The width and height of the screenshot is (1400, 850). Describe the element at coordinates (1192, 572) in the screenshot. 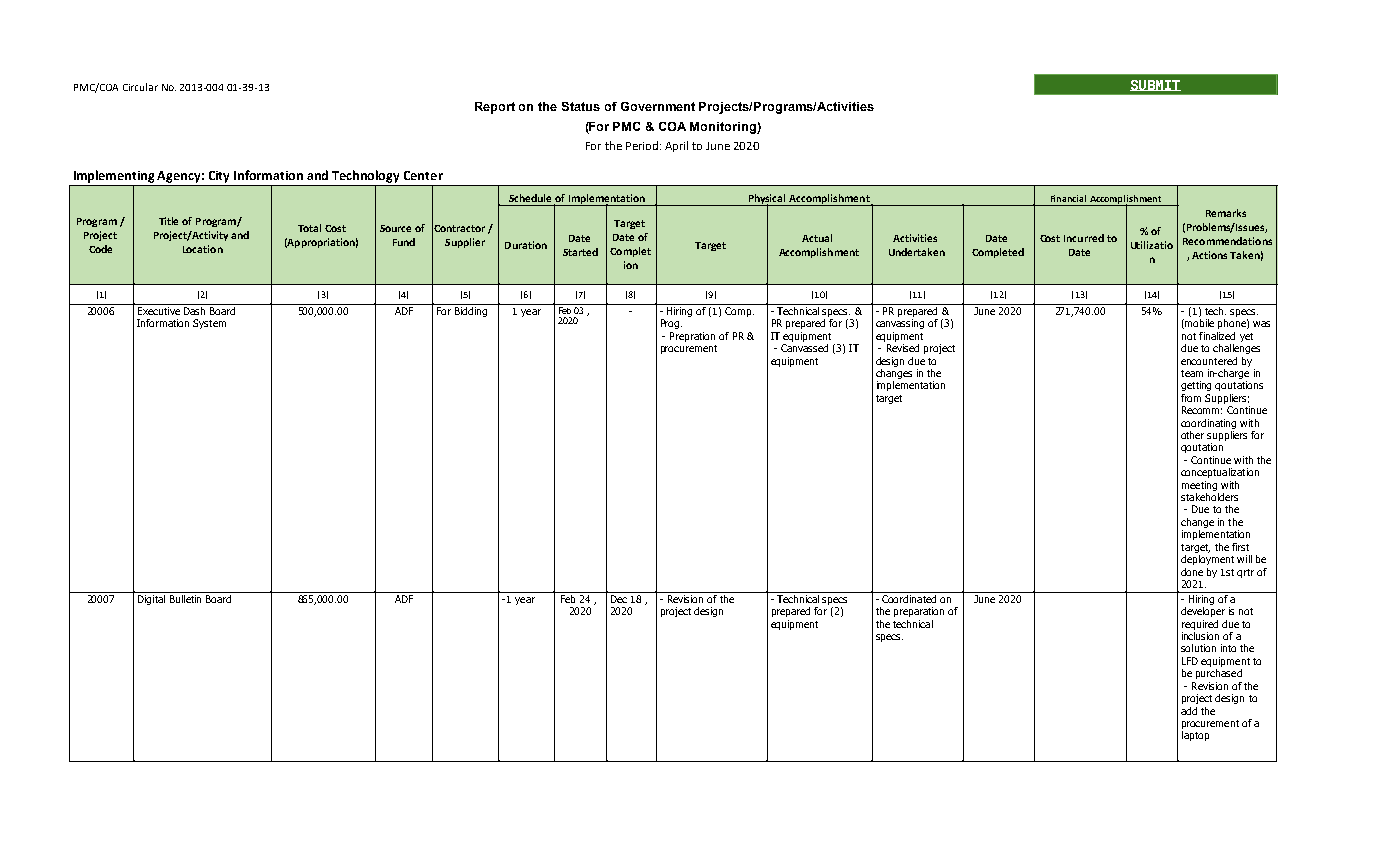

I see `done` at that location.
